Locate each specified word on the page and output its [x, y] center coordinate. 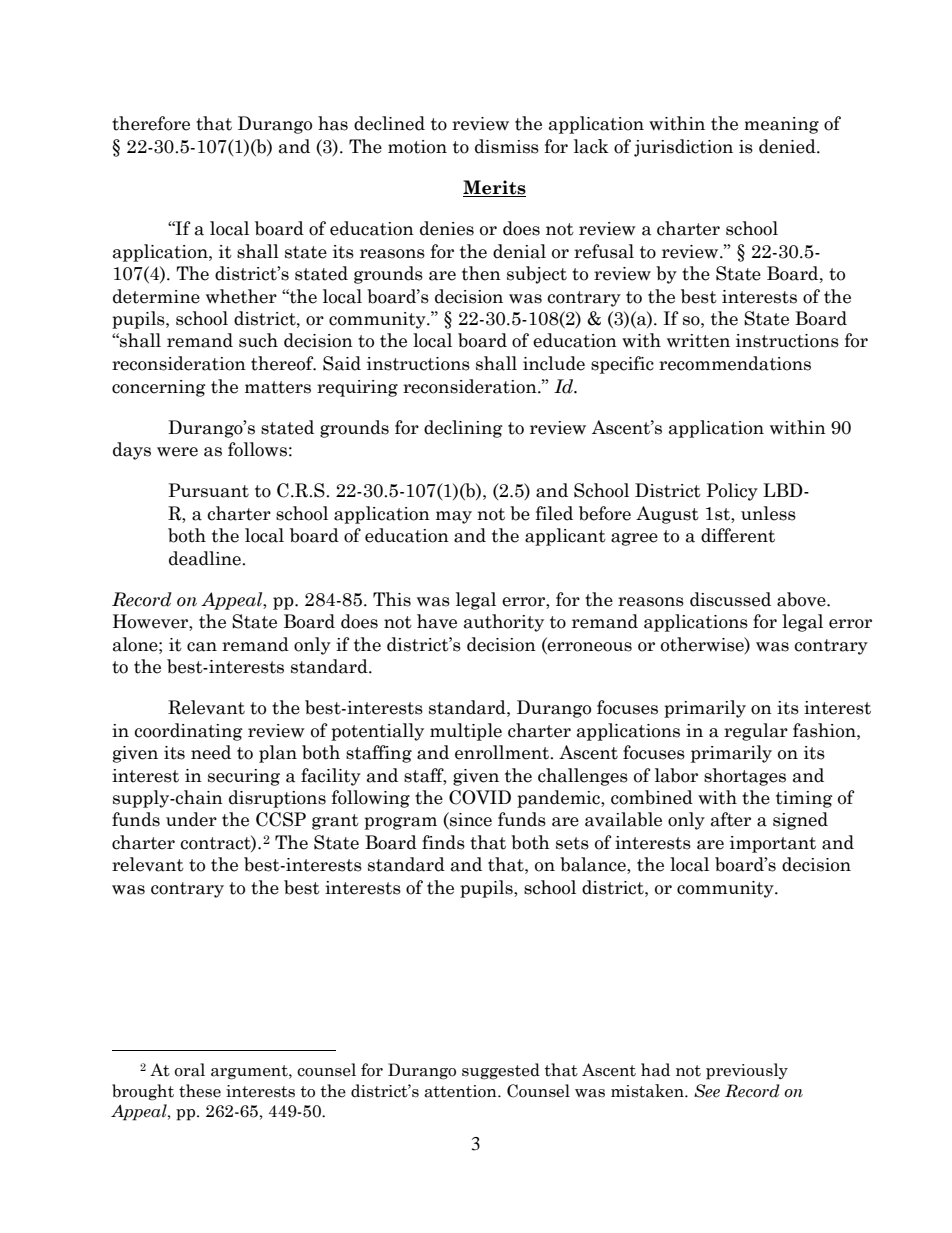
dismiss [507, 146]
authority [504, 623]
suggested [501, 1071]
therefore [151, 123]
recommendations [735, 363]
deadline [206, 558]
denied [788, 146]
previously [747, 1071]
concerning [159, 388]
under [191, 819]
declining [463, 429]
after [731, 819]
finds [443, 842]
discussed [730, 599]
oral [190, 1070]
